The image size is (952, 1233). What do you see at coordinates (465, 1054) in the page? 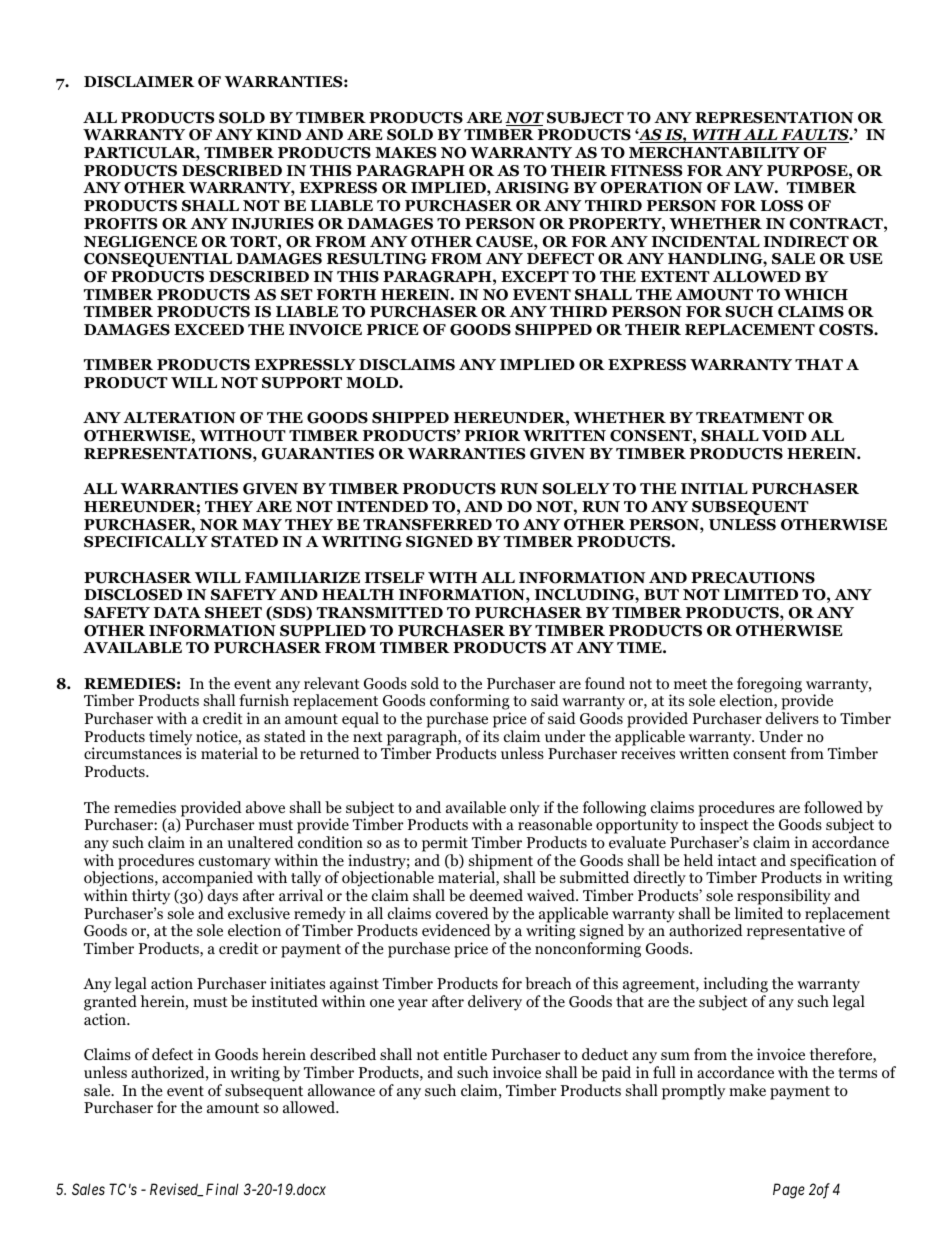
I see `entitle` at bounding box center [465, 1054].
